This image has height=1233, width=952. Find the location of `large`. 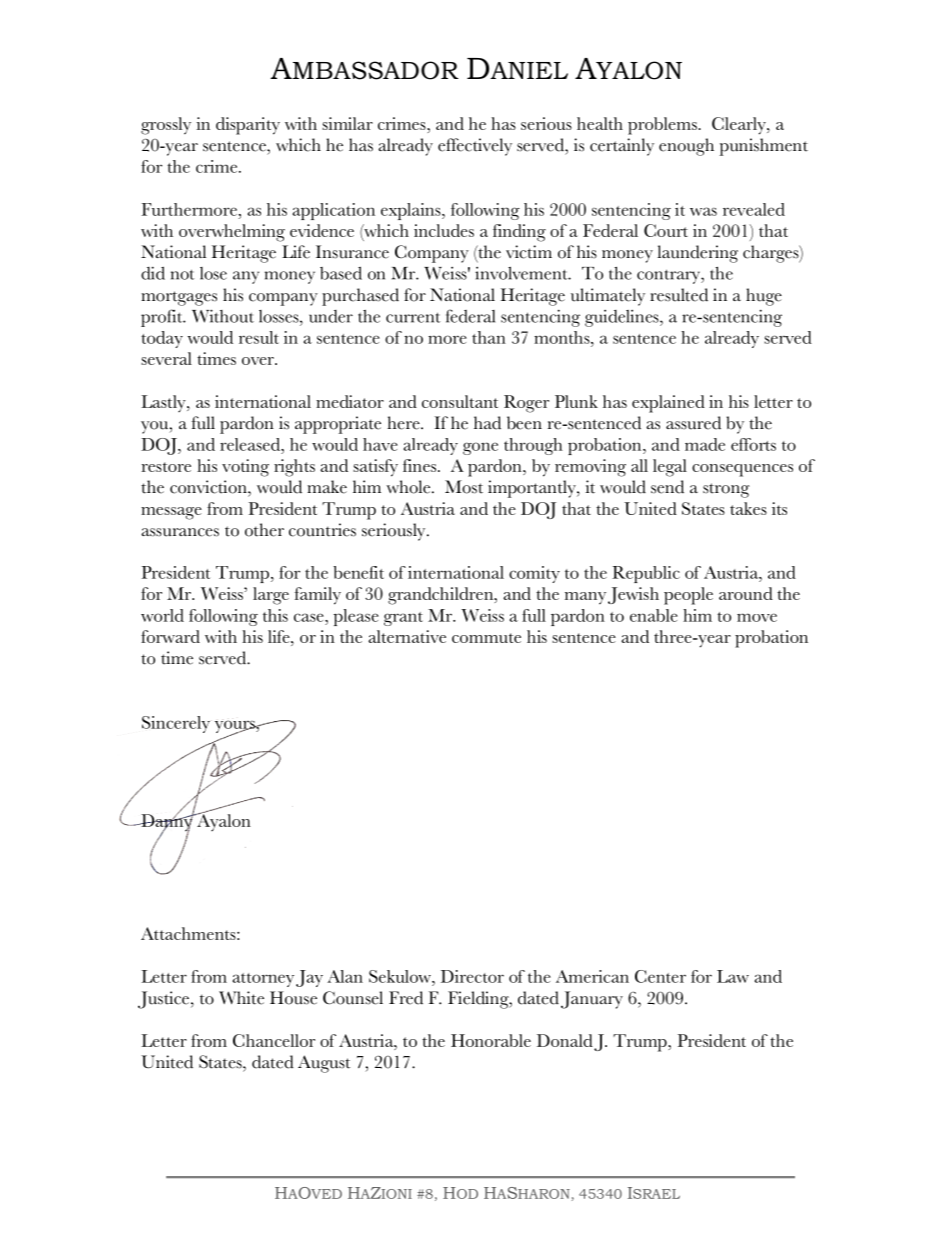

large is located at coordinates (271, 596).
